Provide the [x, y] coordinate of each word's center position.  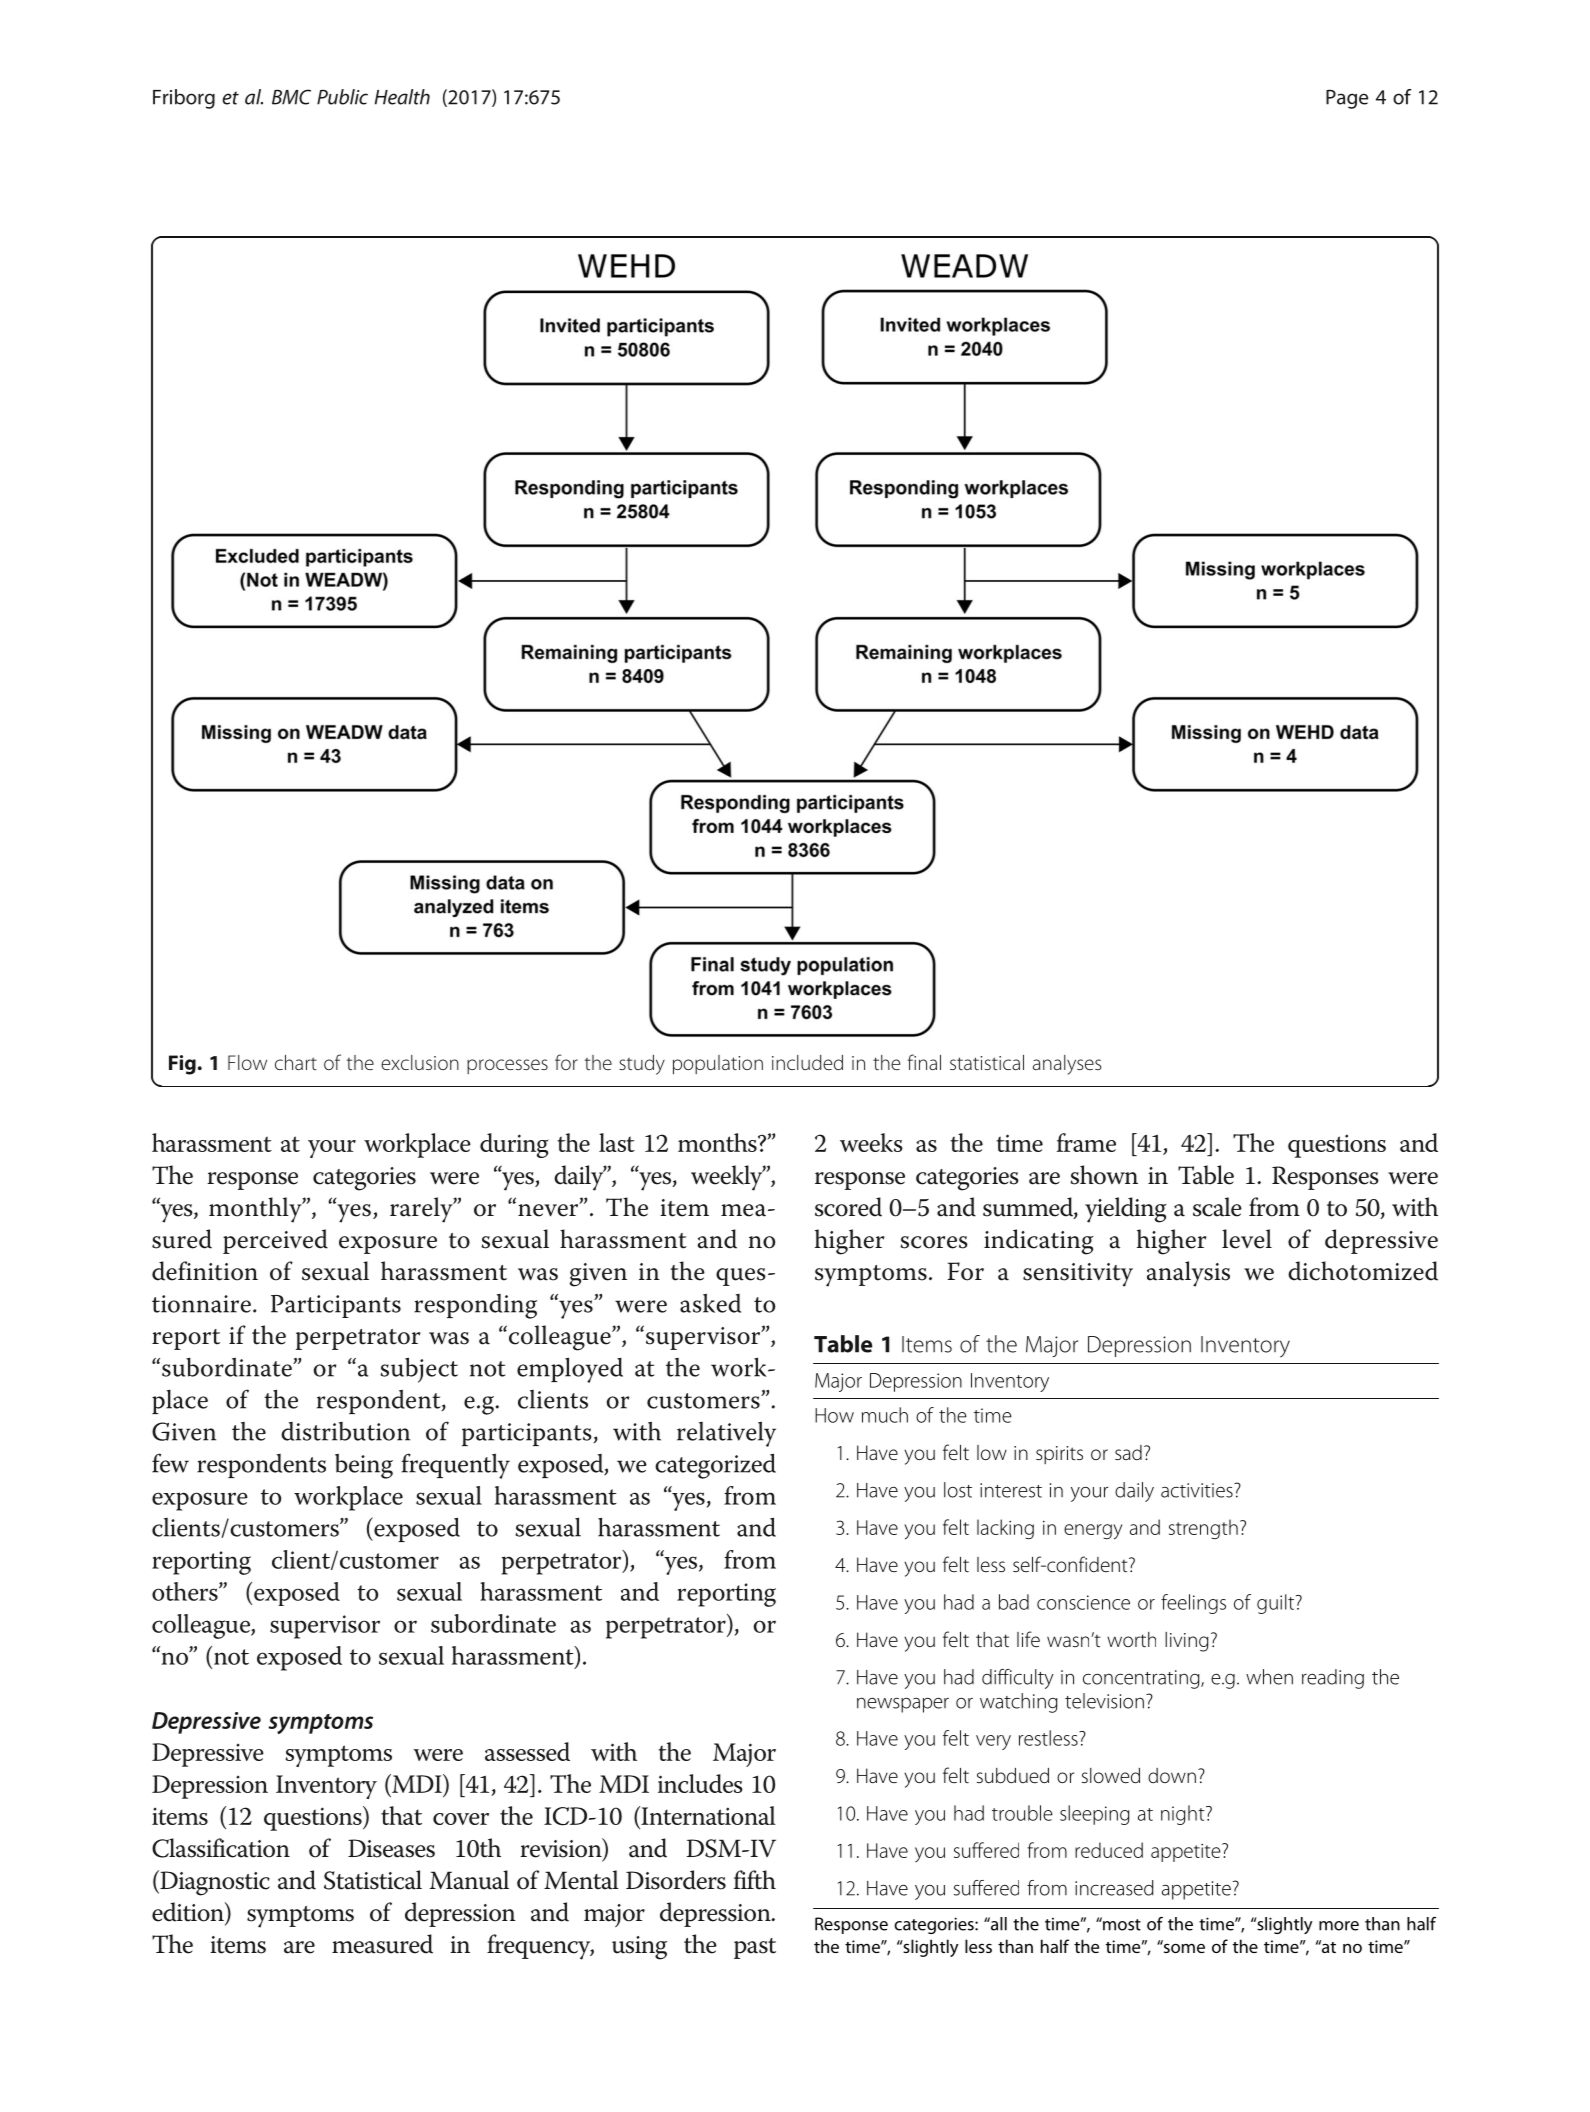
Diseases [391, 1848]
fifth [755, 1880]
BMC [291, 97]
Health [402, 97]
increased [1114, 1888]
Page [1347, 99]
